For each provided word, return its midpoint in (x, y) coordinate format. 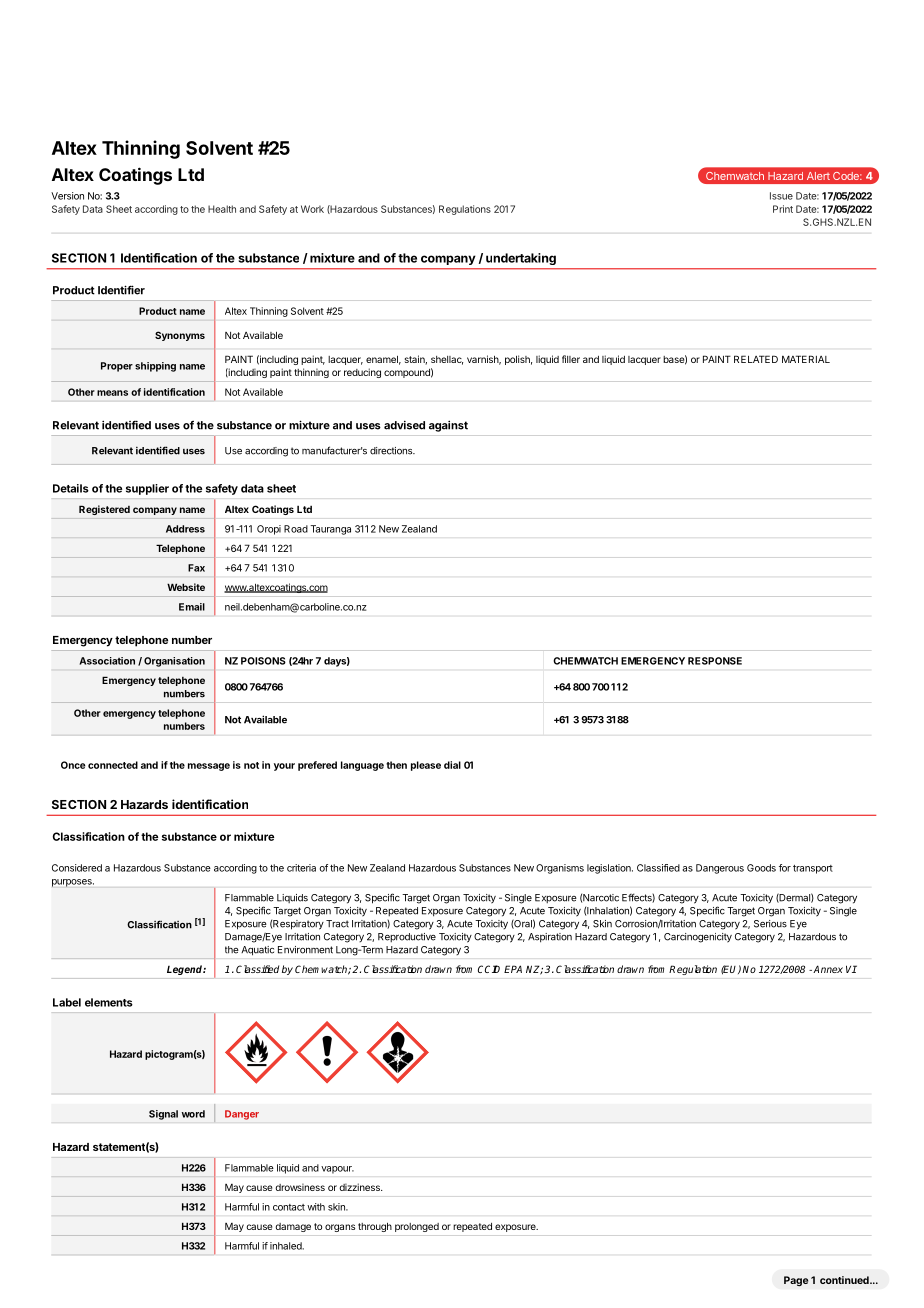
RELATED (756, 359)
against (448, 426)
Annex (828, 969)
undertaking (521, 259)
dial (452, 765)
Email (192, 607)
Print (783, 209)
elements (109, 1002)
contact (289, 1207)
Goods (761, 868)
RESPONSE (715, 661)
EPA (513, 969)
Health (222, 209)
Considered (77, 868)
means (112, 393)
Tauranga (331, 530)
